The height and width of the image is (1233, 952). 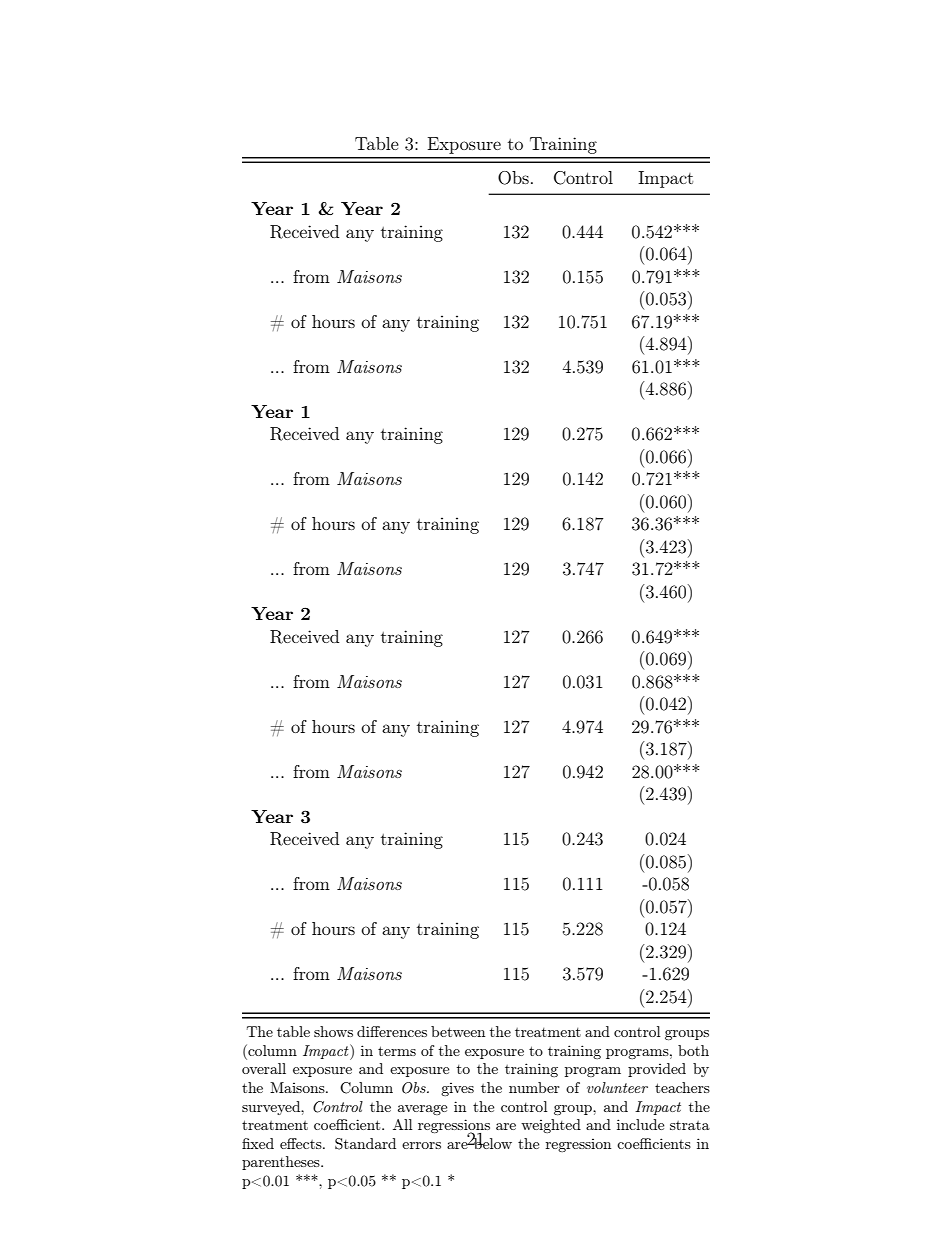 What do you see at coordinates (422, 1110) in the image?
I see `average` at bounding box center [422, 1110].
